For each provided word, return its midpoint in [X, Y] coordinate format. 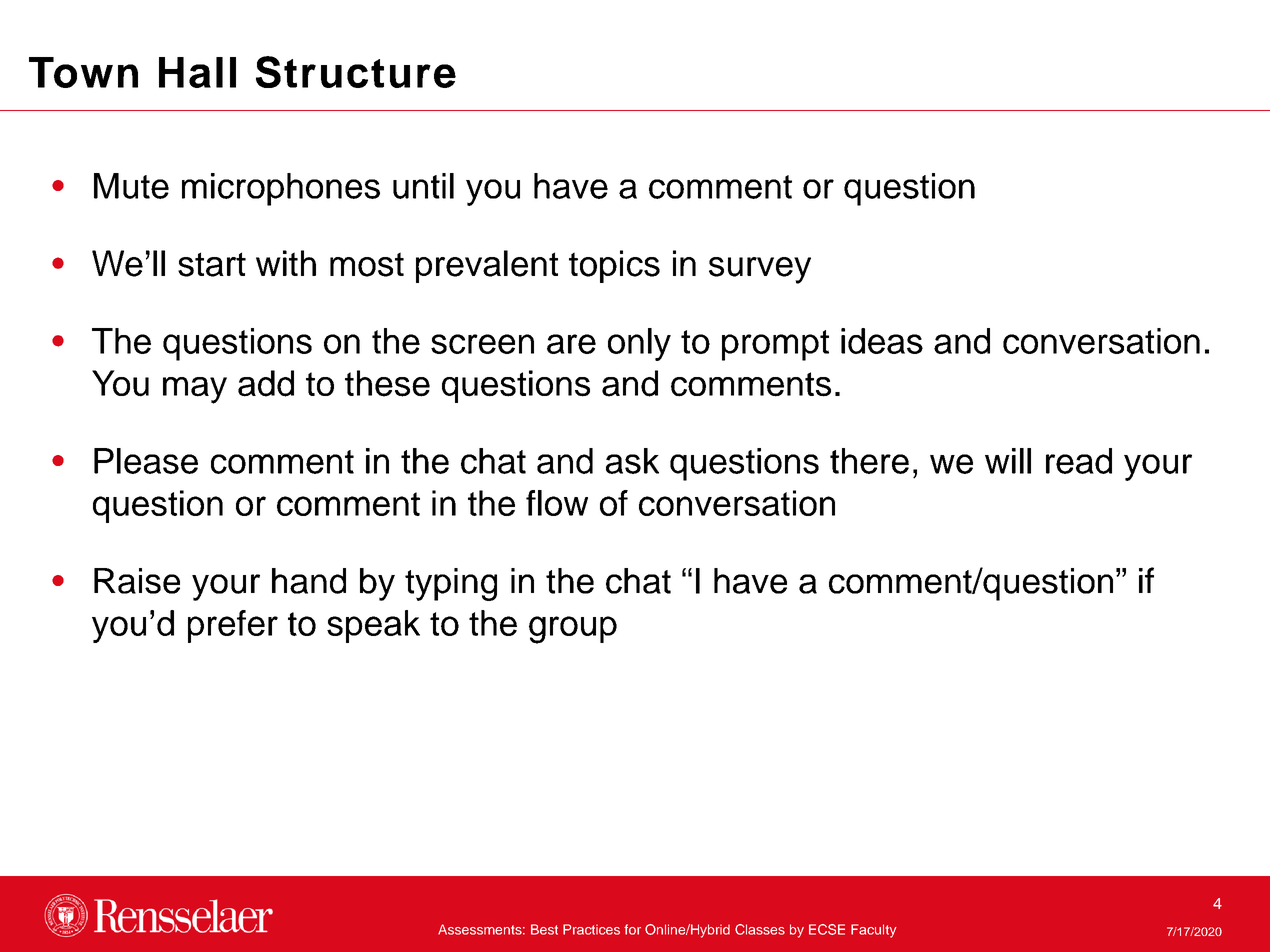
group [573, 630]
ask [632, 461]
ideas [882, 341]
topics [614, 266]
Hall [197, 72]
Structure [356, 72]
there [869, 461]
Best [544, 929]
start [212, 264]
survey [760, 270]
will [1008, 461]
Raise [137, 581]
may [195, 390]
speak [373, 626]
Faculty [873, 931]
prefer [233, 626]
